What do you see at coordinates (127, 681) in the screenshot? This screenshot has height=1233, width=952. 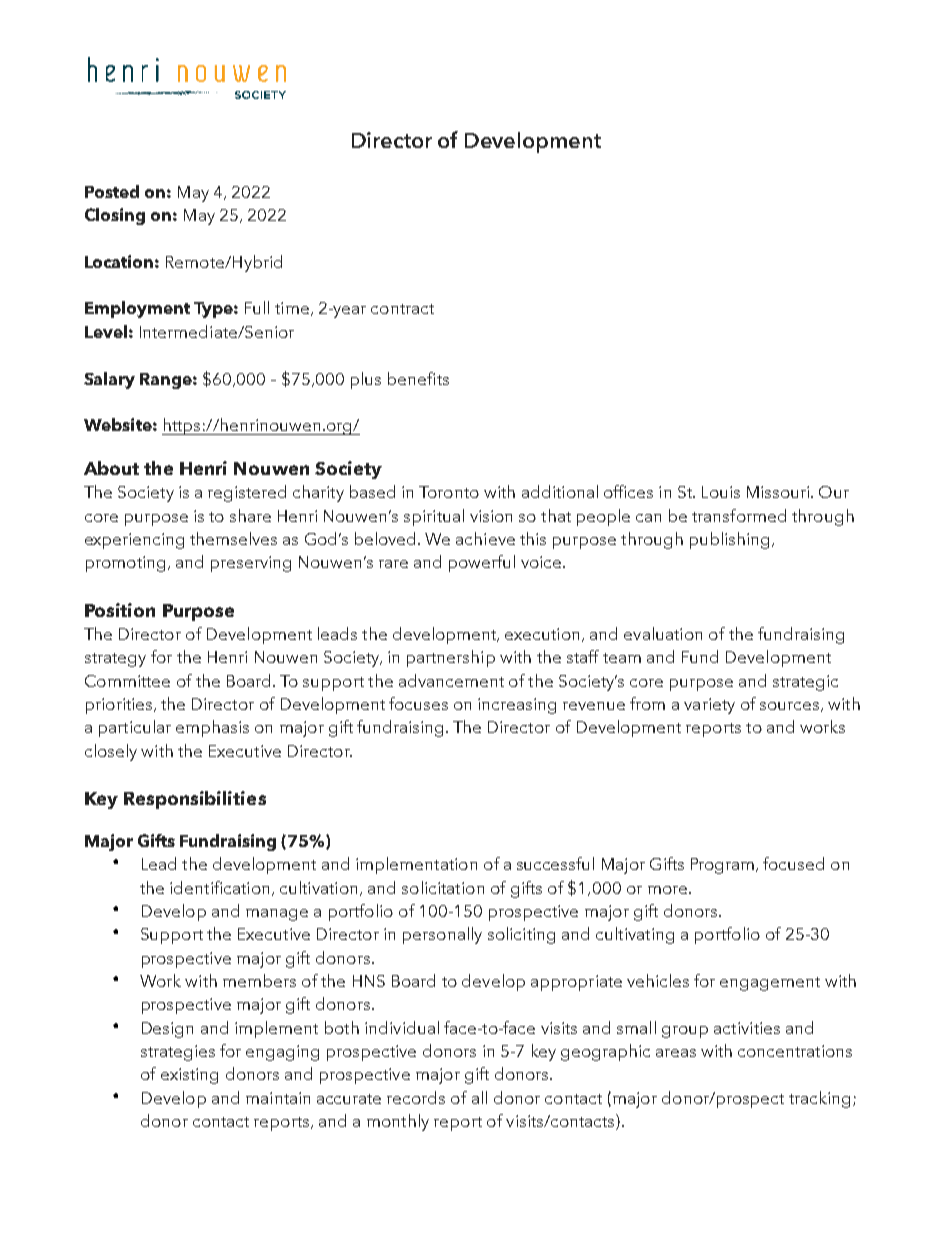 I see `Committee` at bounding box center [127, 681].
